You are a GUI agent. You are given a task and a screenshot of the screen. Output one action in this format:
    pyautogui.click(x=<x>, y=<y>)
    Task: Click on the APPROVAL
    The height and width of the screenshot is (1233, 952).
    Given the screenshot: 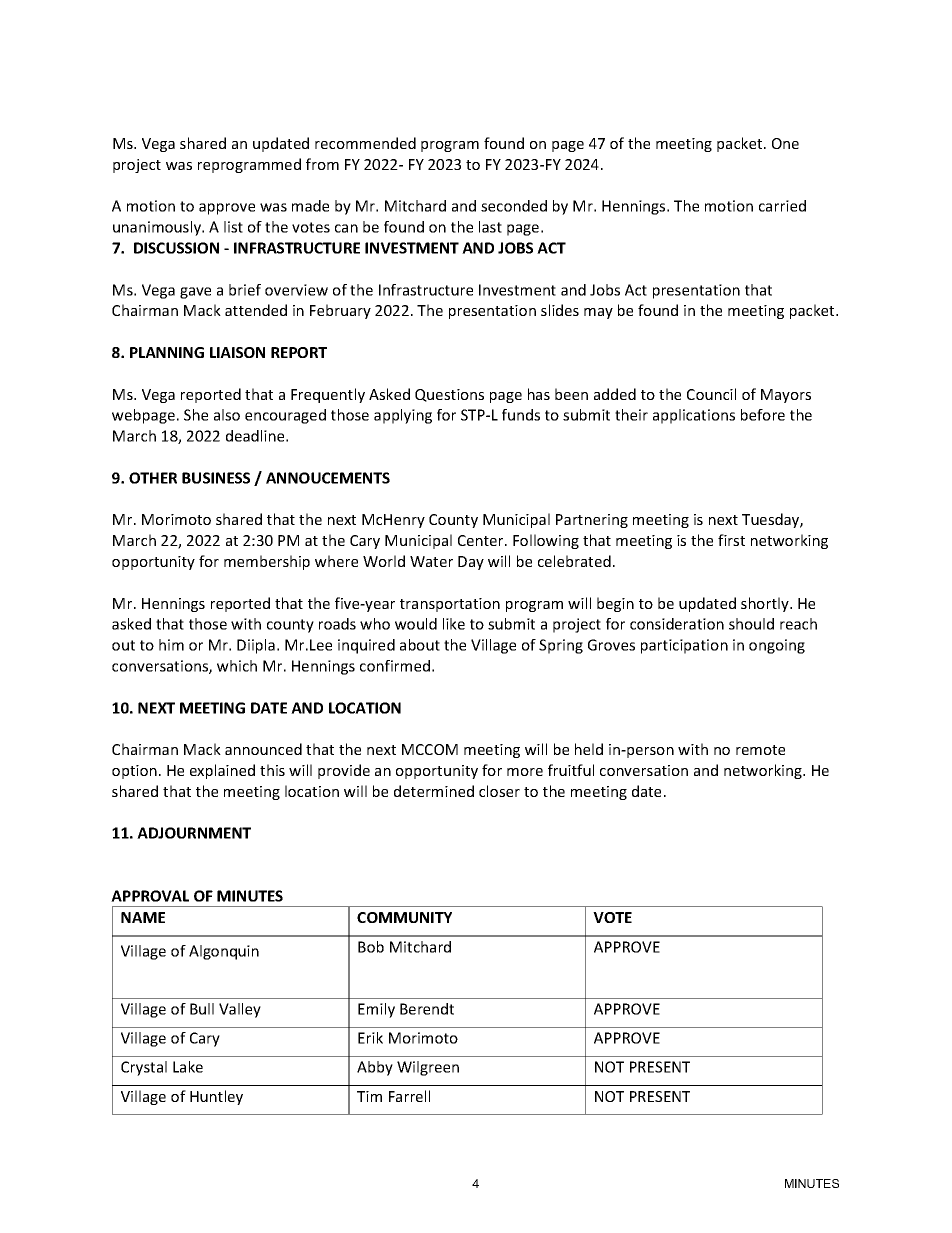 What is the action you would take?
    pyautogui.click(x=150, y=896)
